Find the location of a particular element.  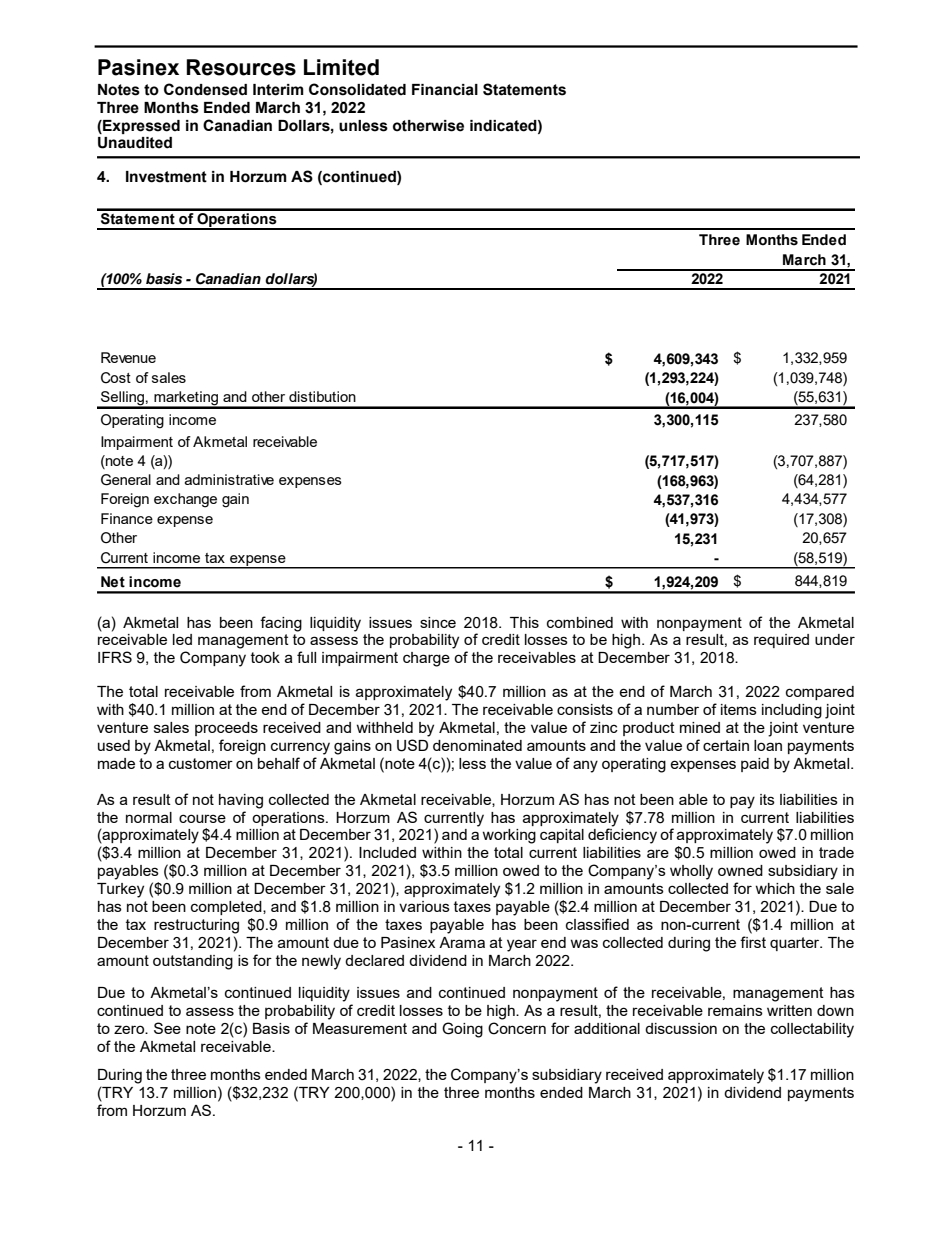

exchange is located at coordinates (185, 500).
